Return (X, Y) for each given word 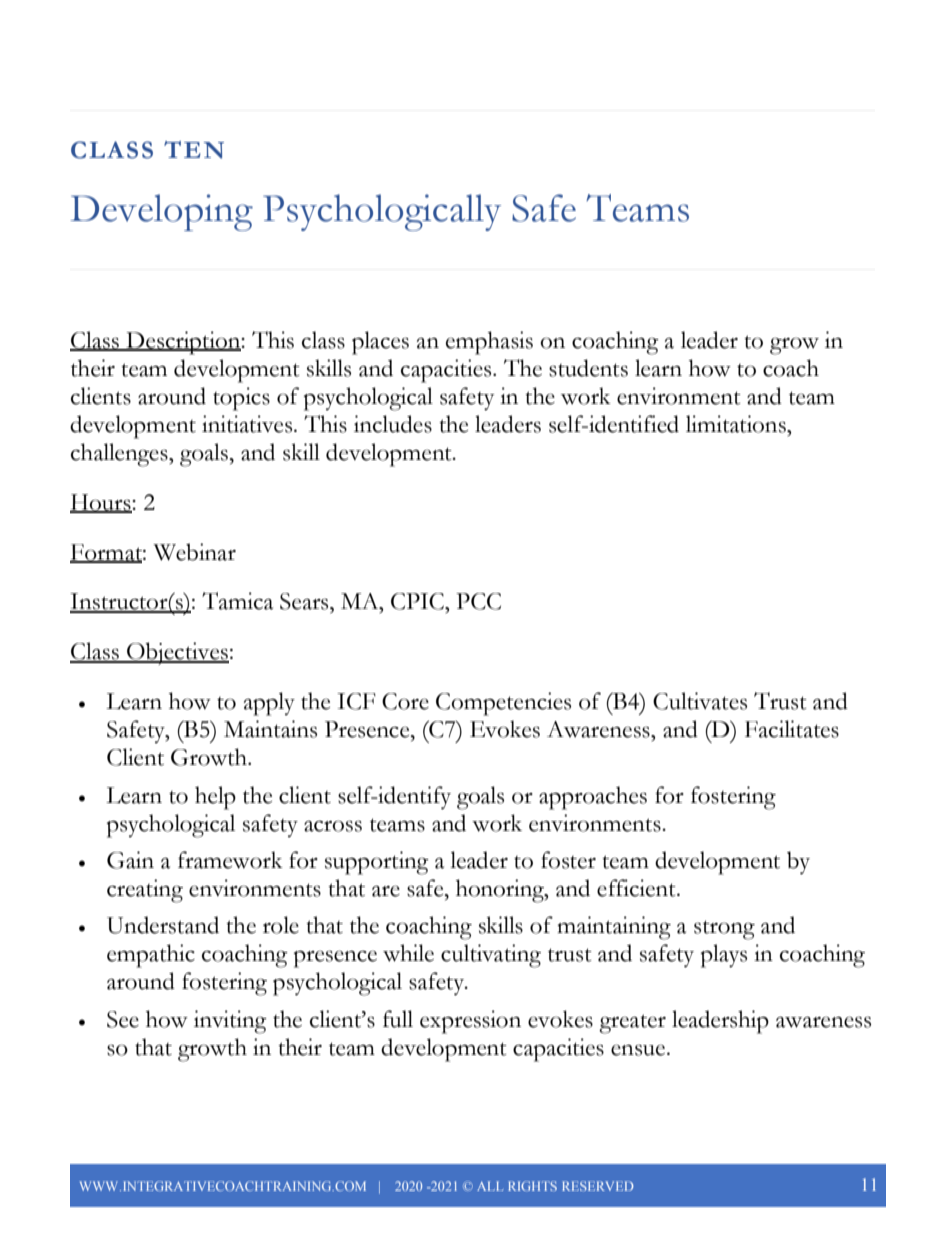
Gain (130, 860)
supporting (377, 863)
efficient (637, 888)
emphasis (489, 343)
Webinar (194, 552)
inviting (230, 1022)
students (588, 368)
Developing (161, 212)
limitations (737, 424)
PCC (478, 601)
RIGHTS (532, 1186)
